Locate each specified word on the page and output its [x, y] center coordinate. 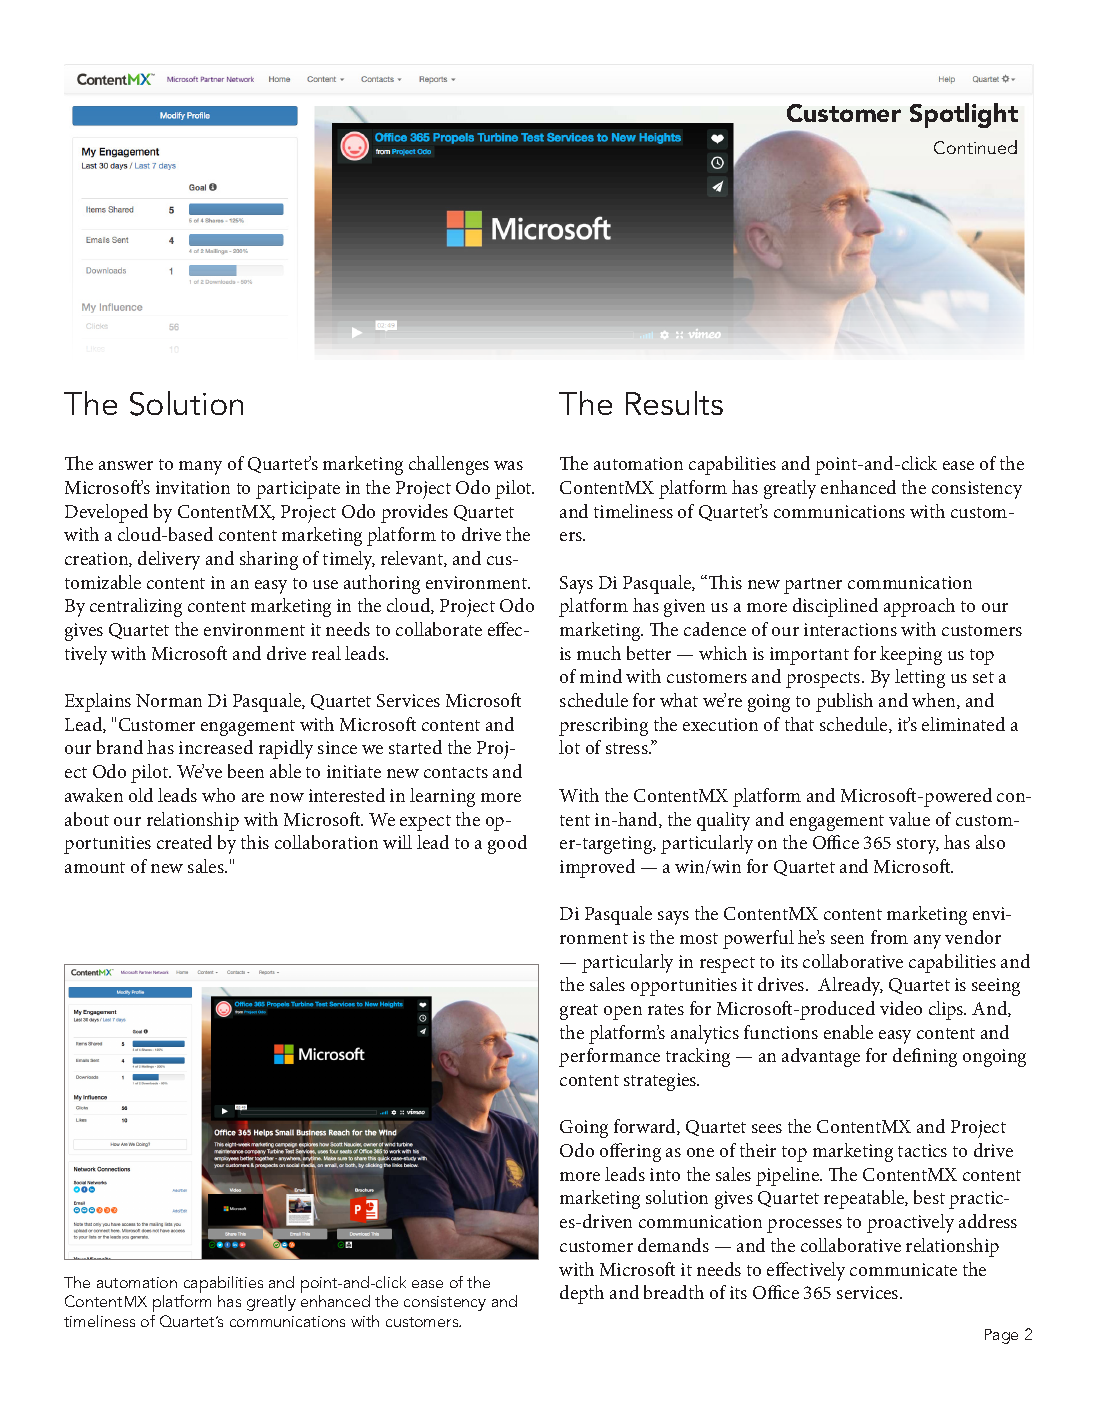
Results [674, 403]
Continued [975, 147]
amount [95, 867]
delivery [169, 560]
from [889, 937]
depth [582, 1294]
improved [597, 868]
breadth [674, 1292]
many [200, 468]
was [508, 465]
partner [813, 586]
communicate [903, 1269]
